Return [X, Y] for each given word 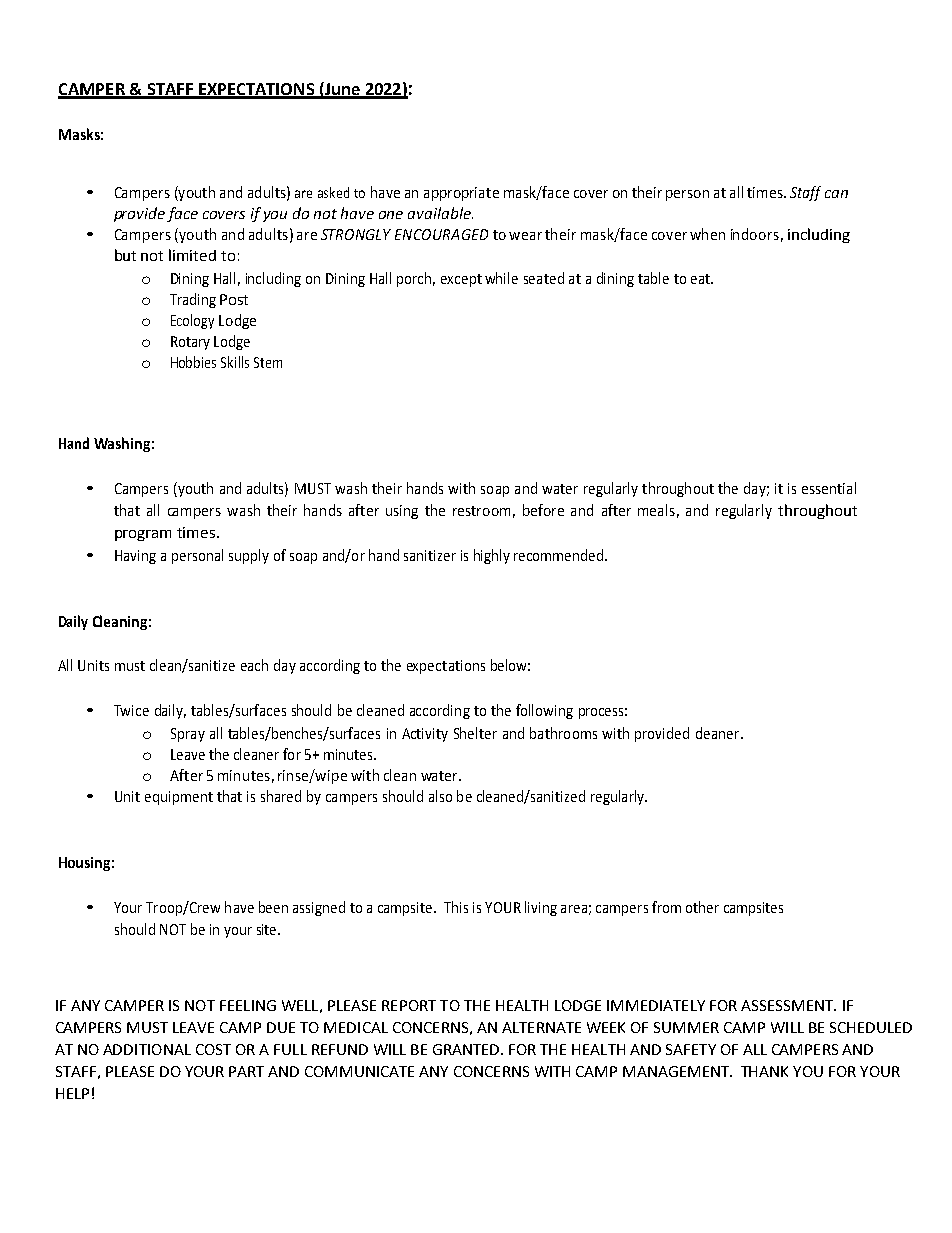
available [440, 213]
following [544, 711]
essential [829, 488]
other [702, 907]
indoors [755, 234]
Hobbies [193, 362]
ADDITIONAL [147, 1049]
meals [656, 510]
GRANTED [467, 1049]
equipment [179, 798]
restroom [481, 511]
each [254, 665]
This [456, 907]
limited [192, 255]
